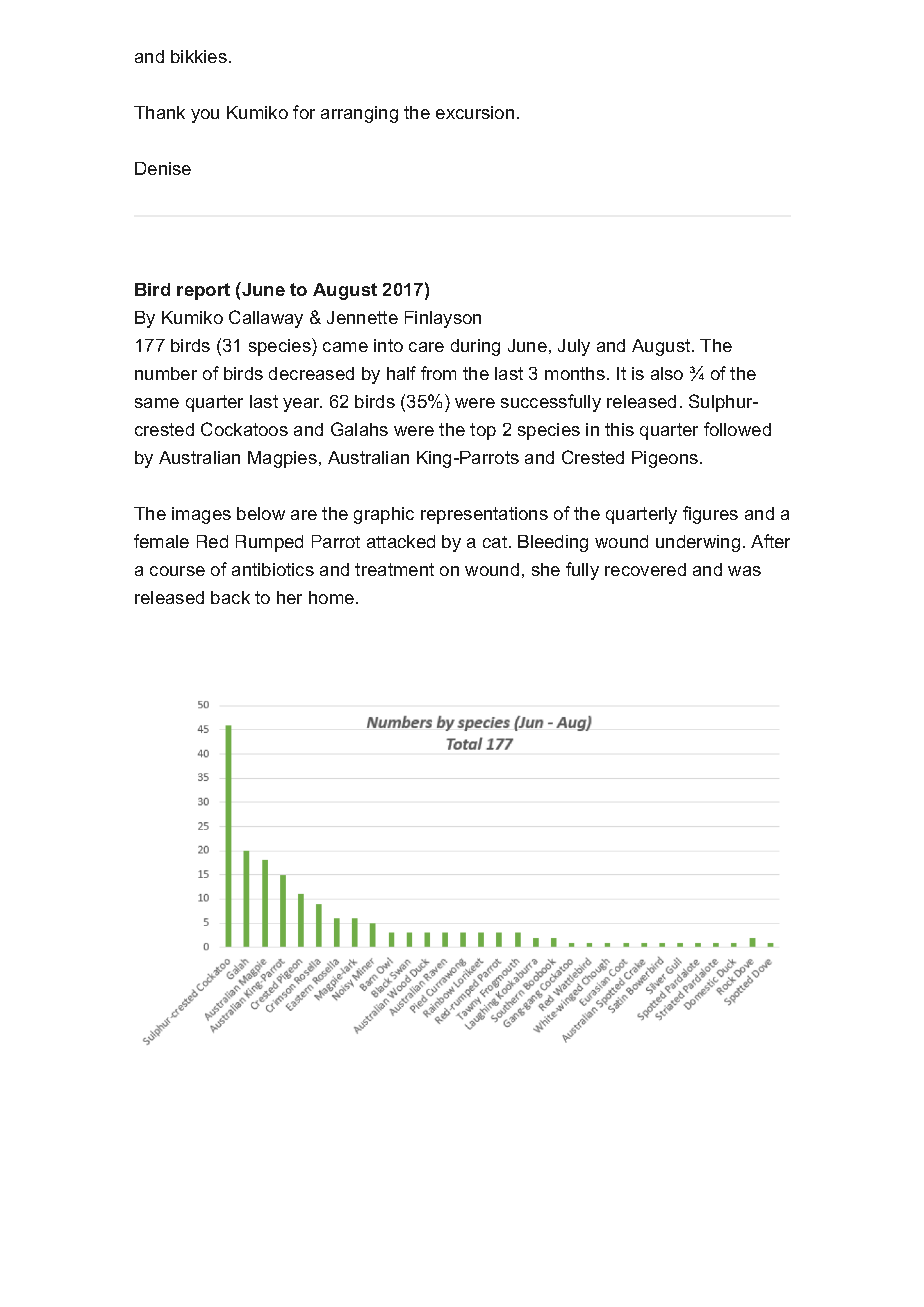 The image size is (924, 1307). What do you see at coordinates (737, 429) in the document?
I see `followed` at bounding box center [737, 429].
